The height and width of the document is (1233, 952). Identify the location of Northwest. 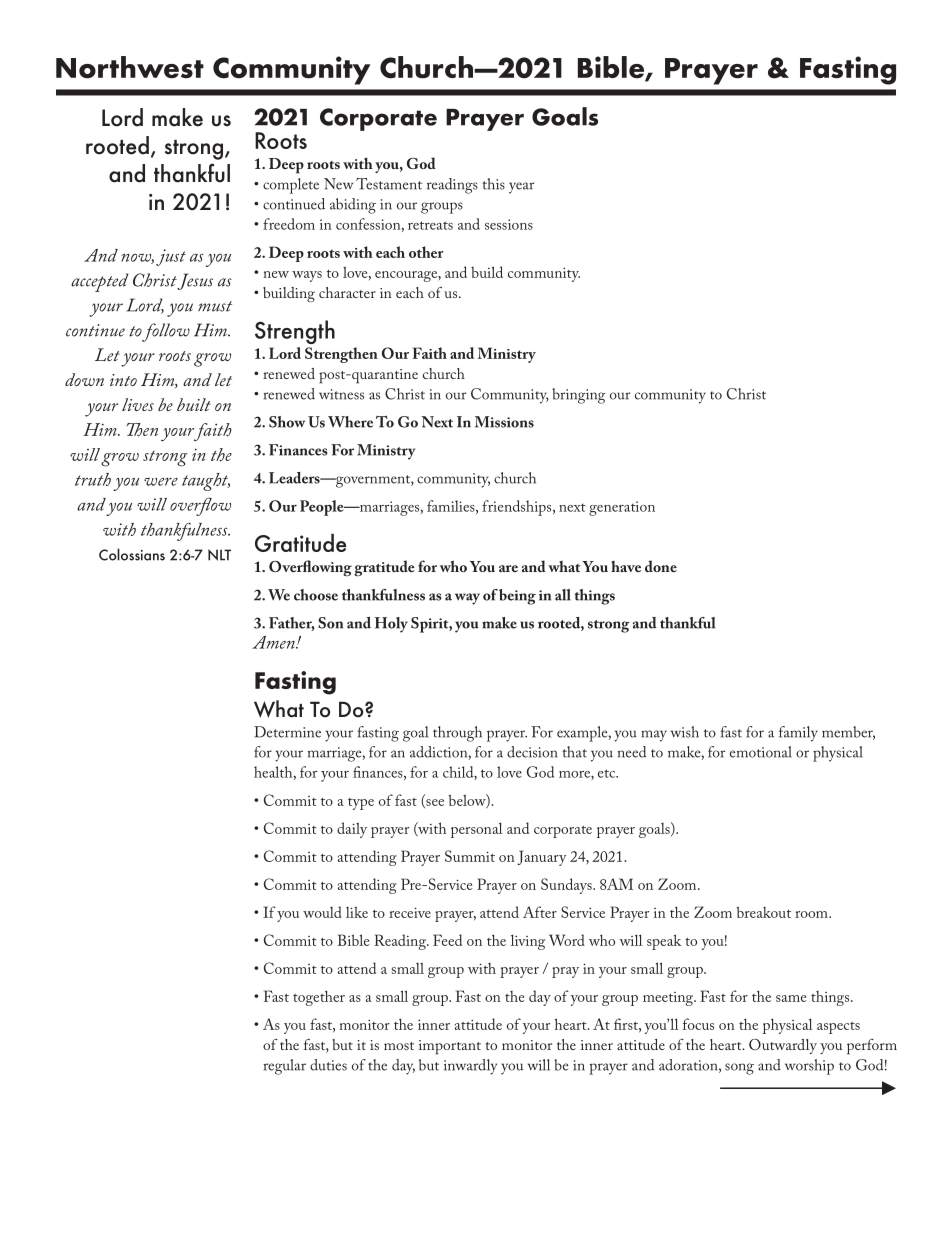
(130, 67).
